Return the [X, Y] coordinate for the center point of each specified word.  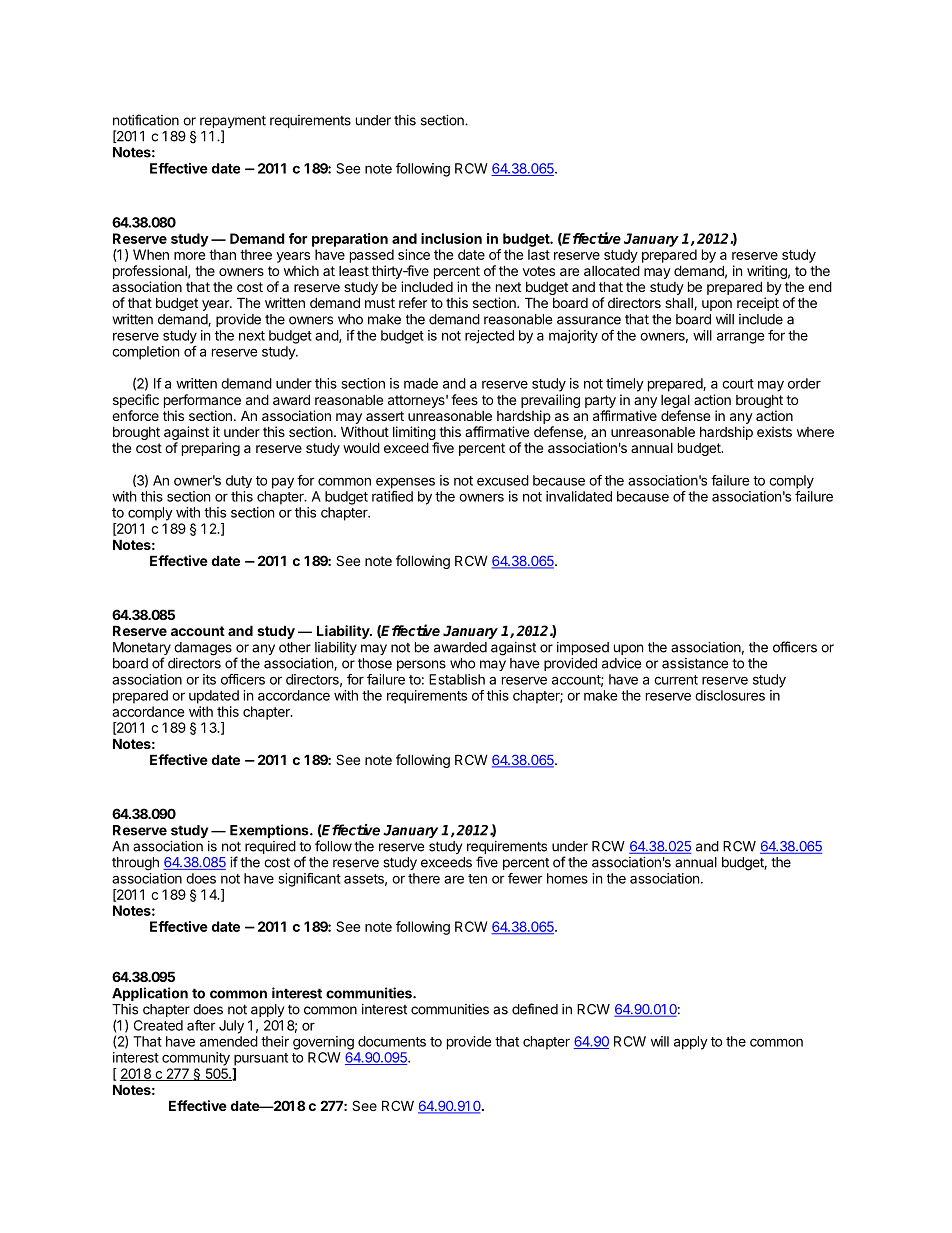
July [231, 1027]
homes [567, 878]
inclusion [451, 238]
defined [535, 1009]
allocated [612, 270]
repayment [233, 123]
